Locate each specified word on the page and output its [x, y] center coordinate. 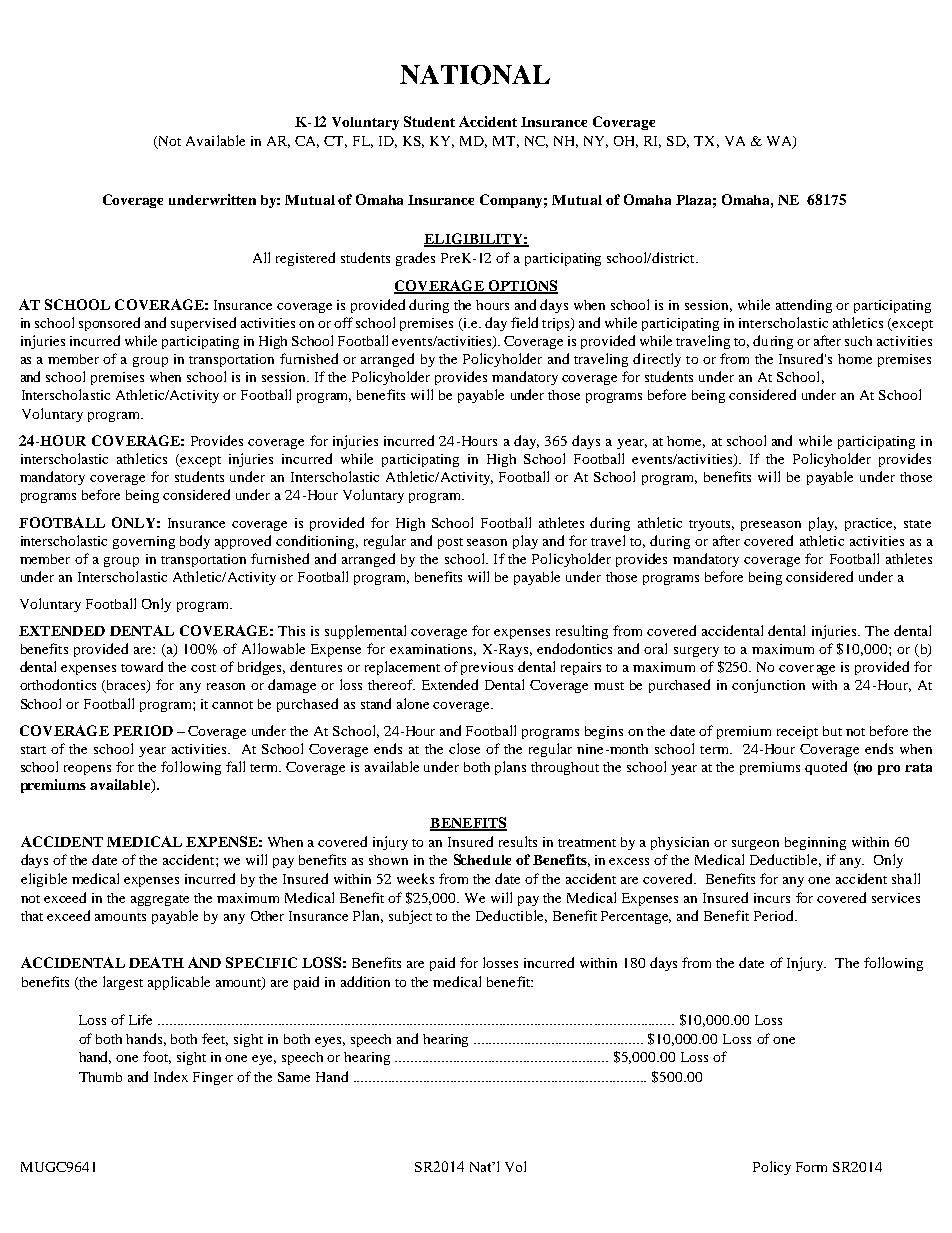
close [464, 748]
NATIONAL [475, 75]
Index [171, 1076]
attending [804, 306]
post [450, 543]
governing [144, 542]
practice [870, 524]
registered [305, 259]
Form [811, 1167]
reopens [87, 770]
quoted [826, 768]
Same [294, 1077]
